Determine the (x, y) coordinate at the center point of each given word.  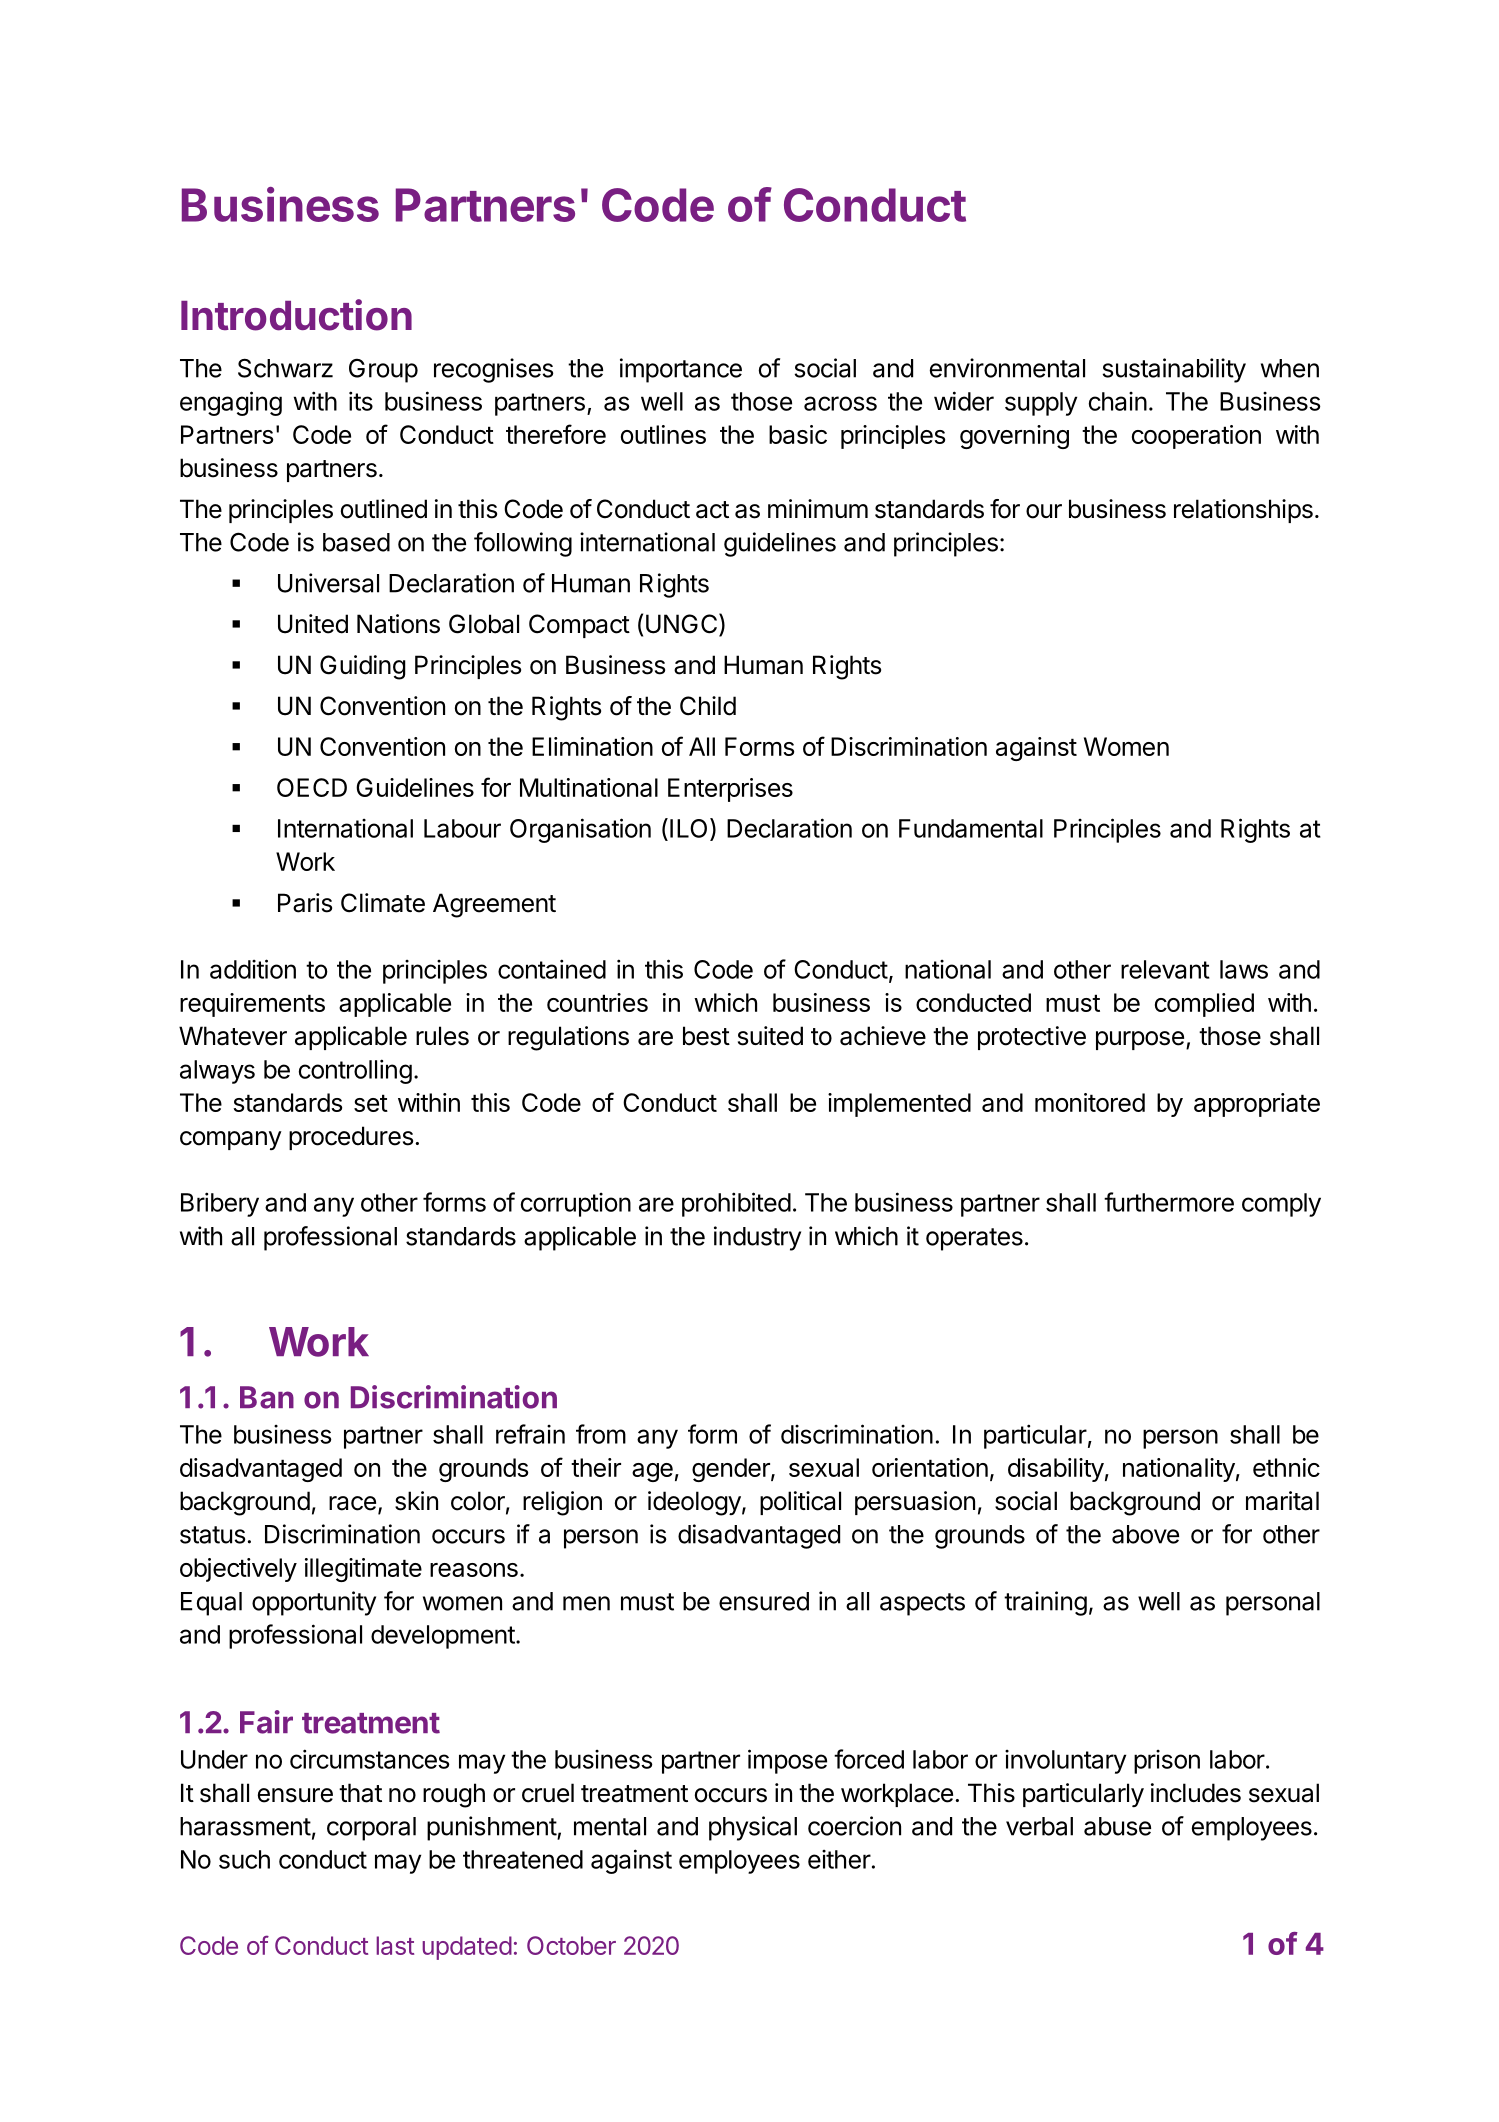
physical (753, 1828)
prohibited (736, 1204)
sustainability (1174, 370)
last (395, 1945)
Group (383, 370)
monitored (1090, 1102)
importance (681, 370)
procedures (351, 1138)
